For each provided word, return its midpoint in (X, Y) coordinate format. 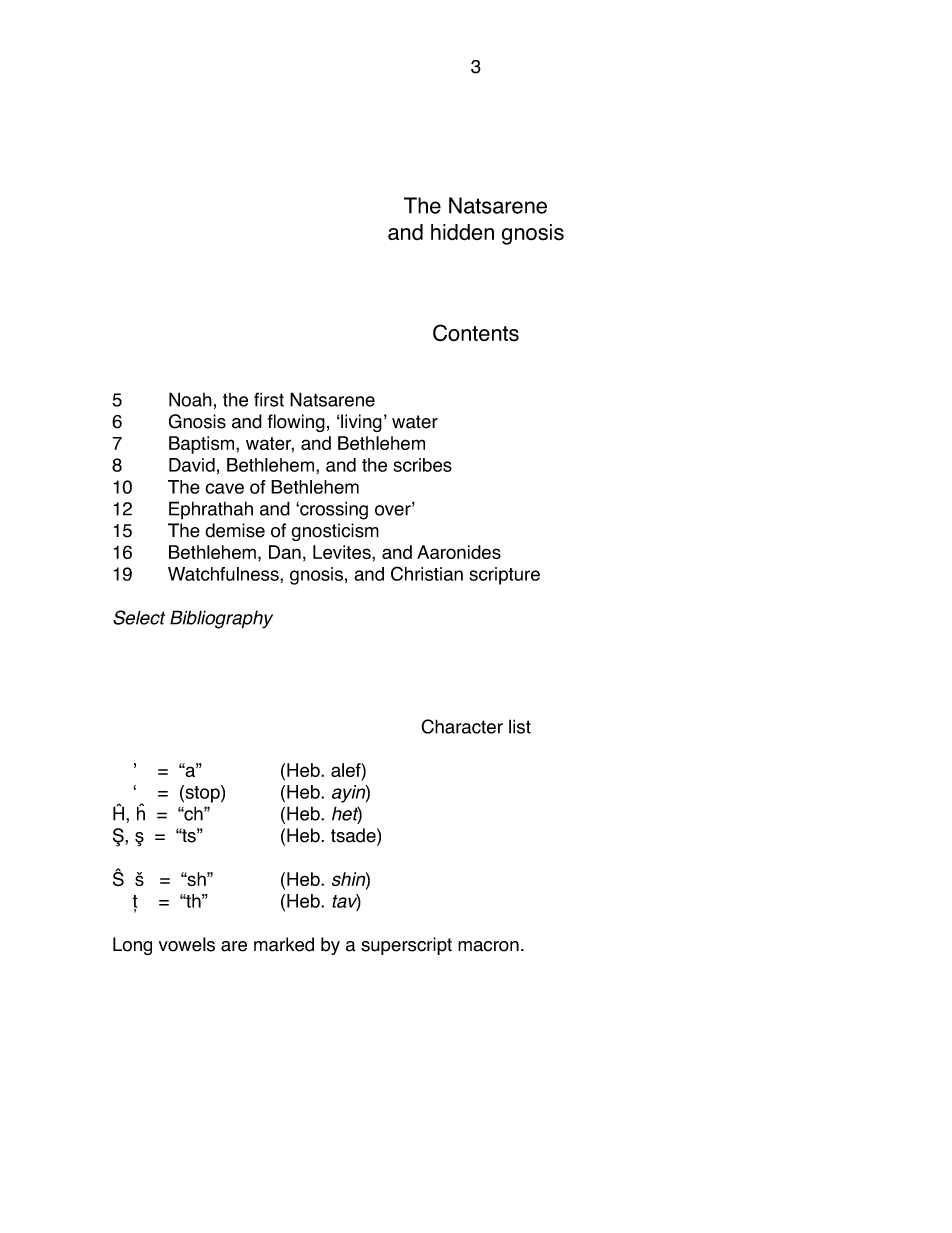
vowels (187, 944)
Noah (190, 399)
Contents (476, 333)
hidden (462, 232)
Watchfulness (224, 574)
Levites (343, 552)
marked (284, 944)
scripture (505, 576)
